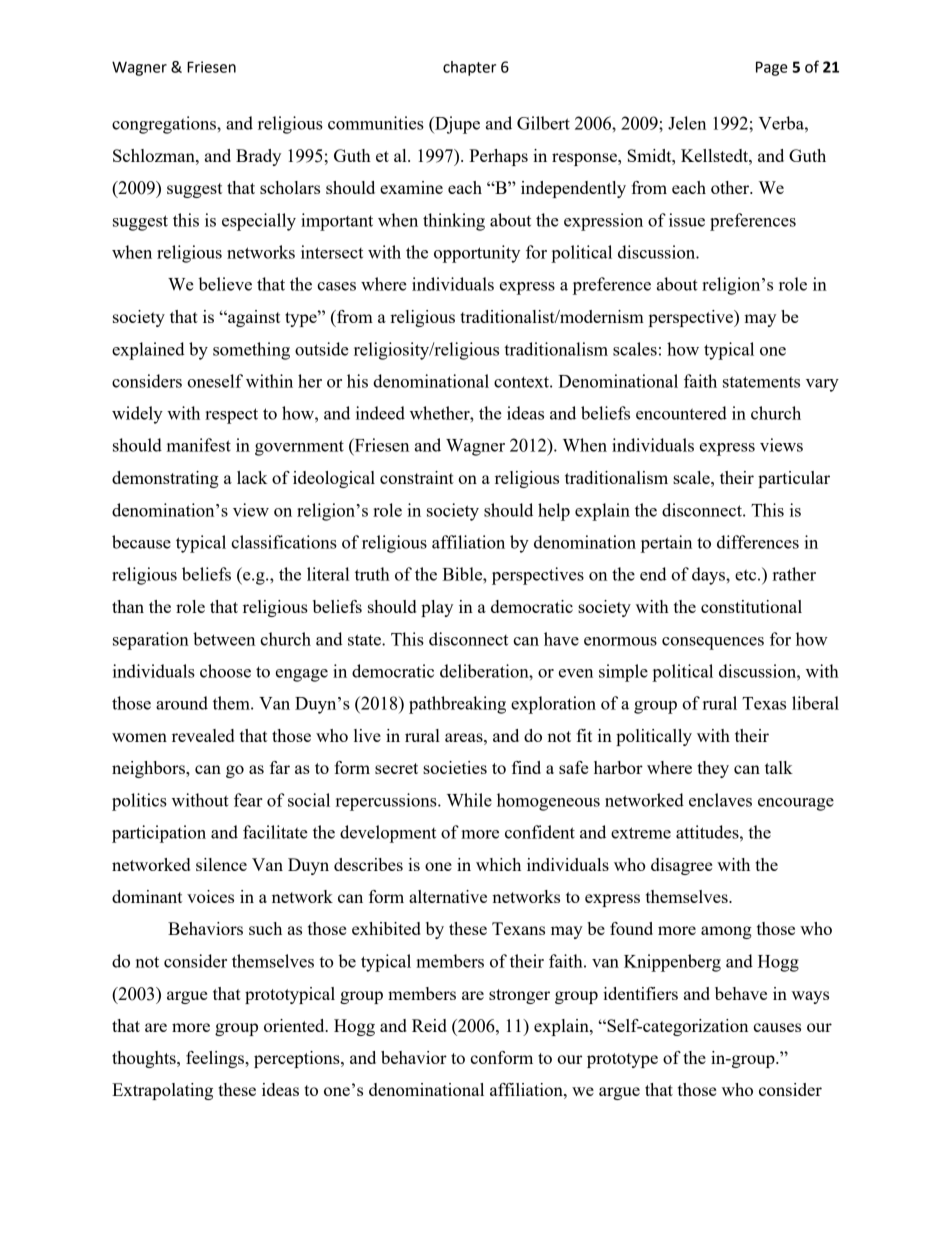 This page has width=952, height=1233. I want to click on chapter, so click(469, 68).
